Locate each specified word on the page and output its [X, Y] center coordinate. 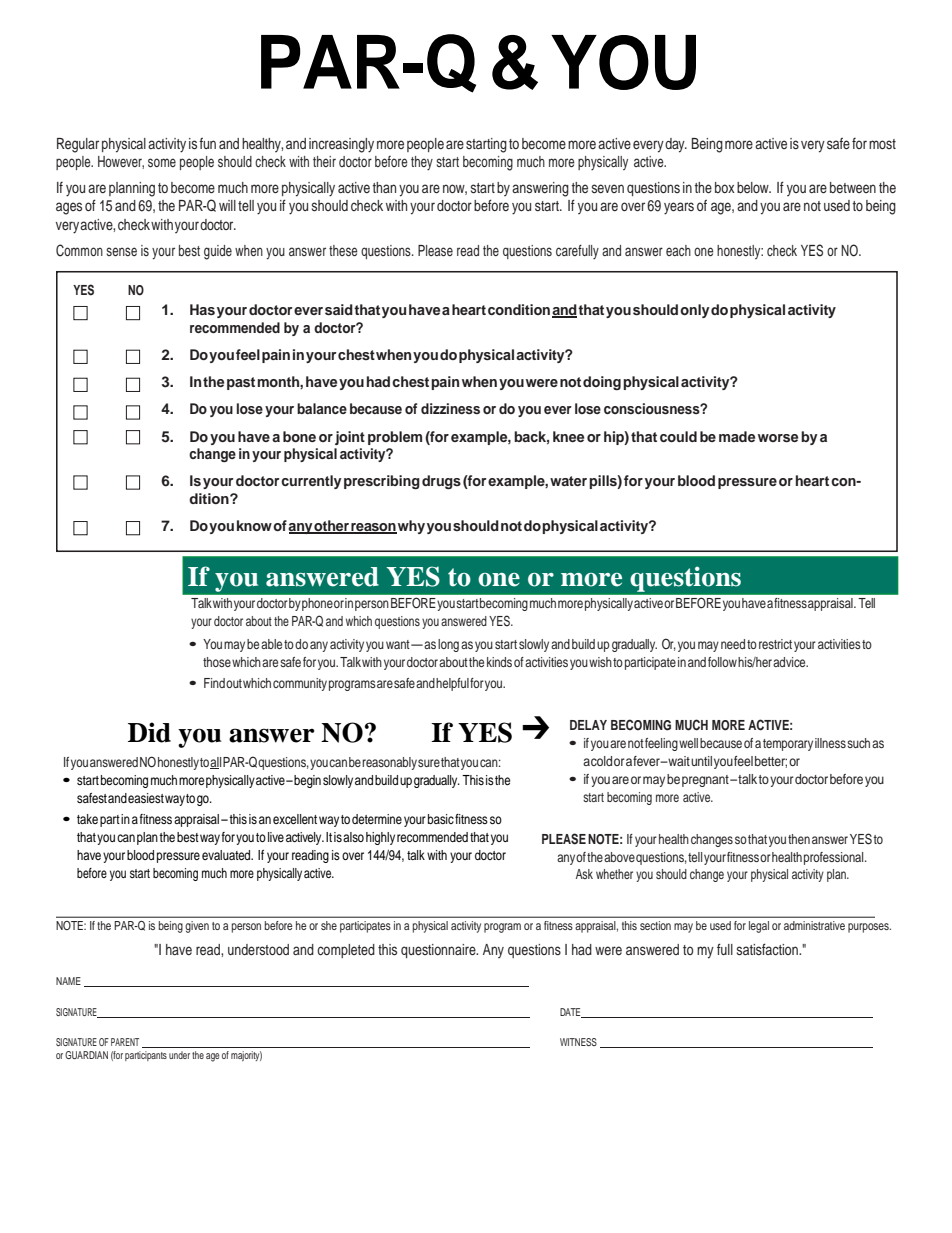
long [448, 645]
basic [441, 819]
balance [322, 408]
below [754, 187]
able [271, 644]
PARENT [125, 1042]
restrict [775, 644]
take [87, 819]
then [799, 839]
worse [778, 438]
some [162, 162]
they [422, 163]
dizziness [450, 408]
